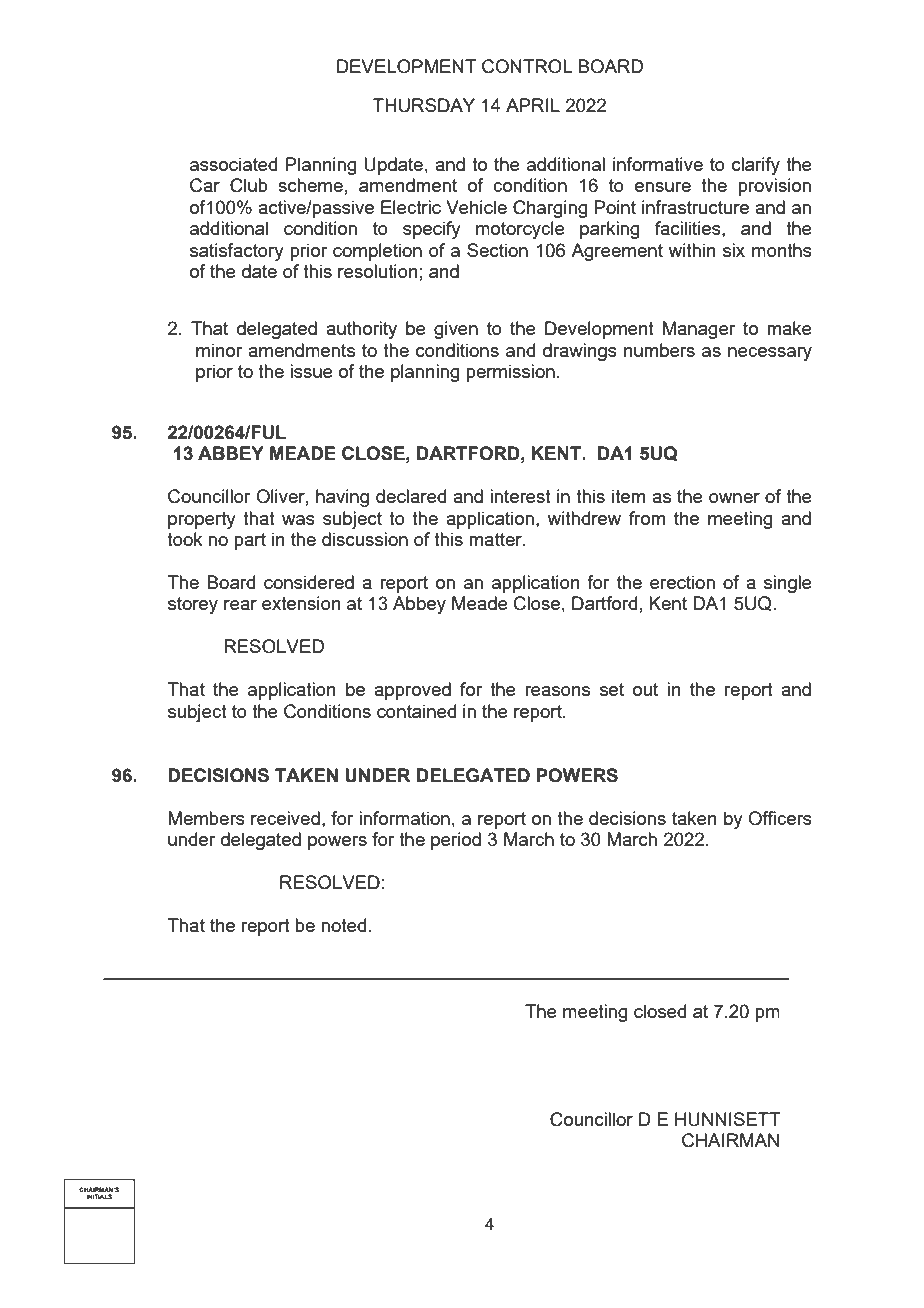 This page has height=1308, width=924. What do you see at coordinates (756, 166) in the page?
I see `clarify` at bounding box center [756, 166].
